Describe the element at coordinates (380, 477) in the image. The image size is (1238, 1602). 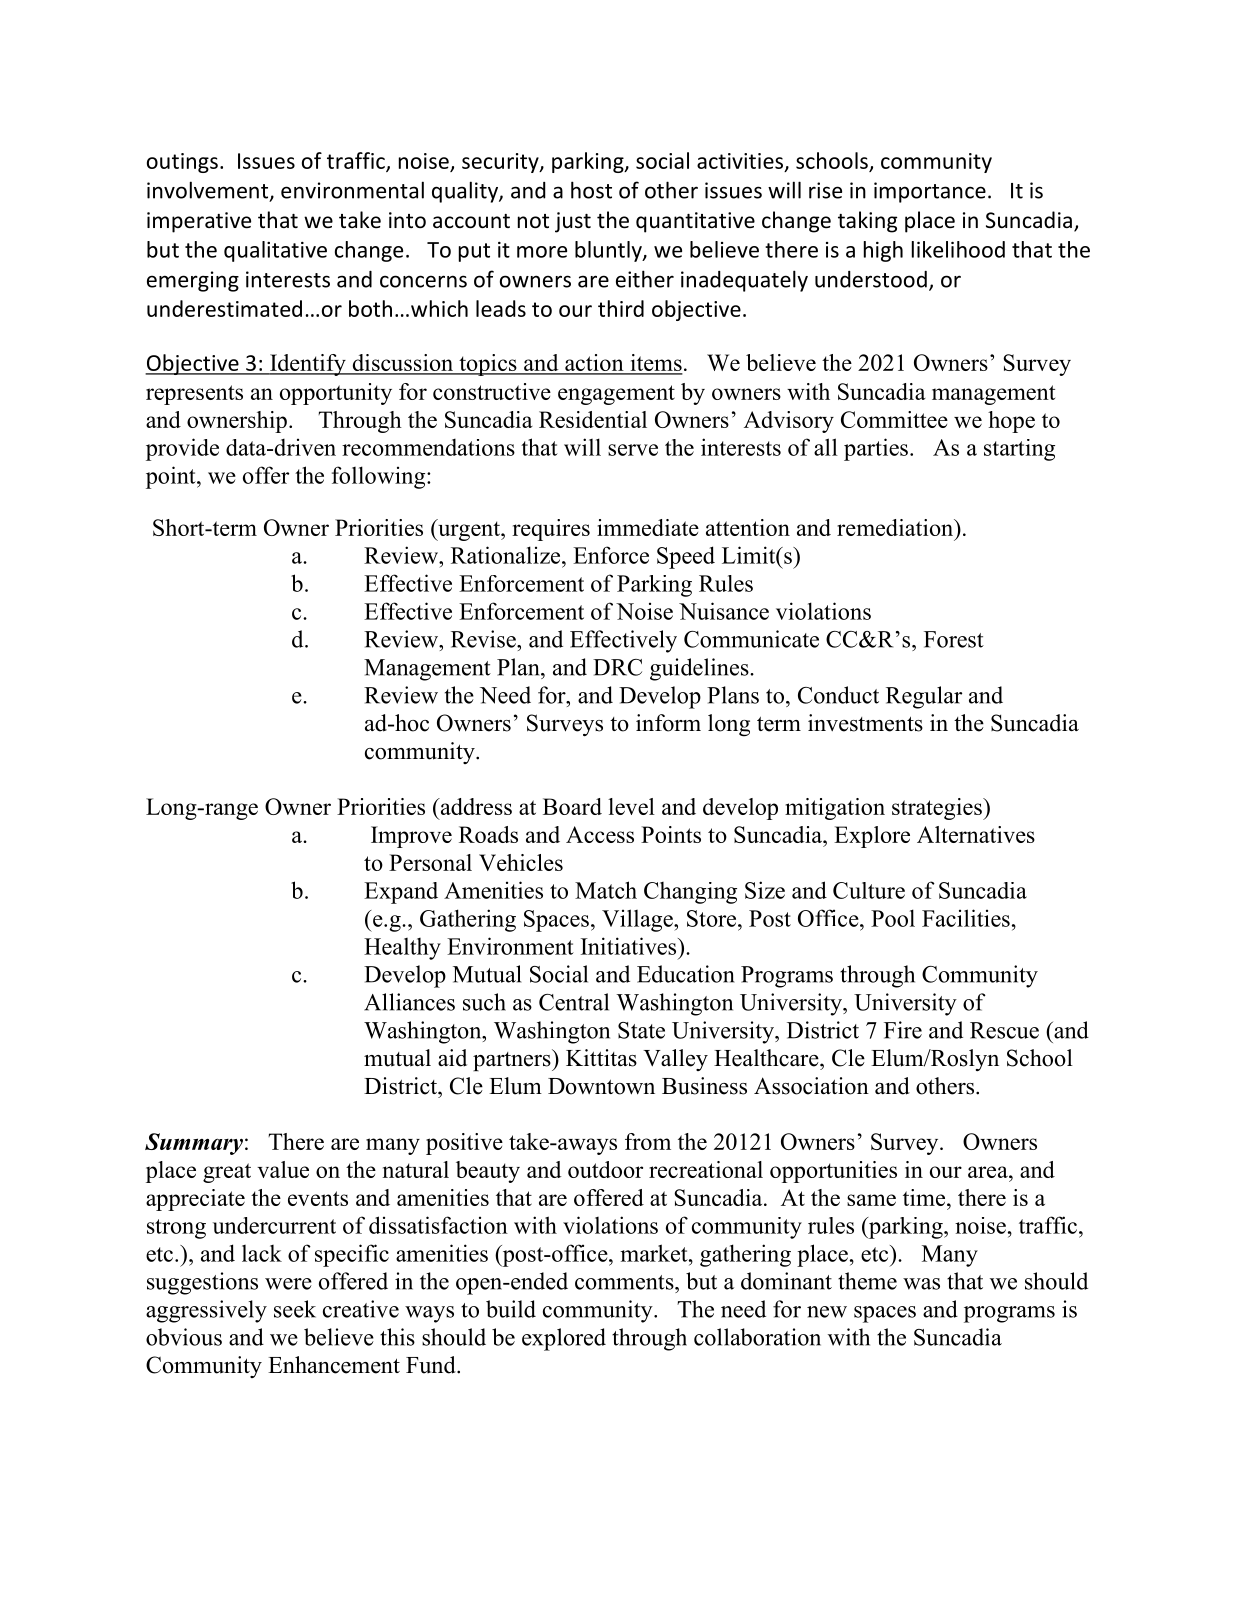
I see `following` at that location.
